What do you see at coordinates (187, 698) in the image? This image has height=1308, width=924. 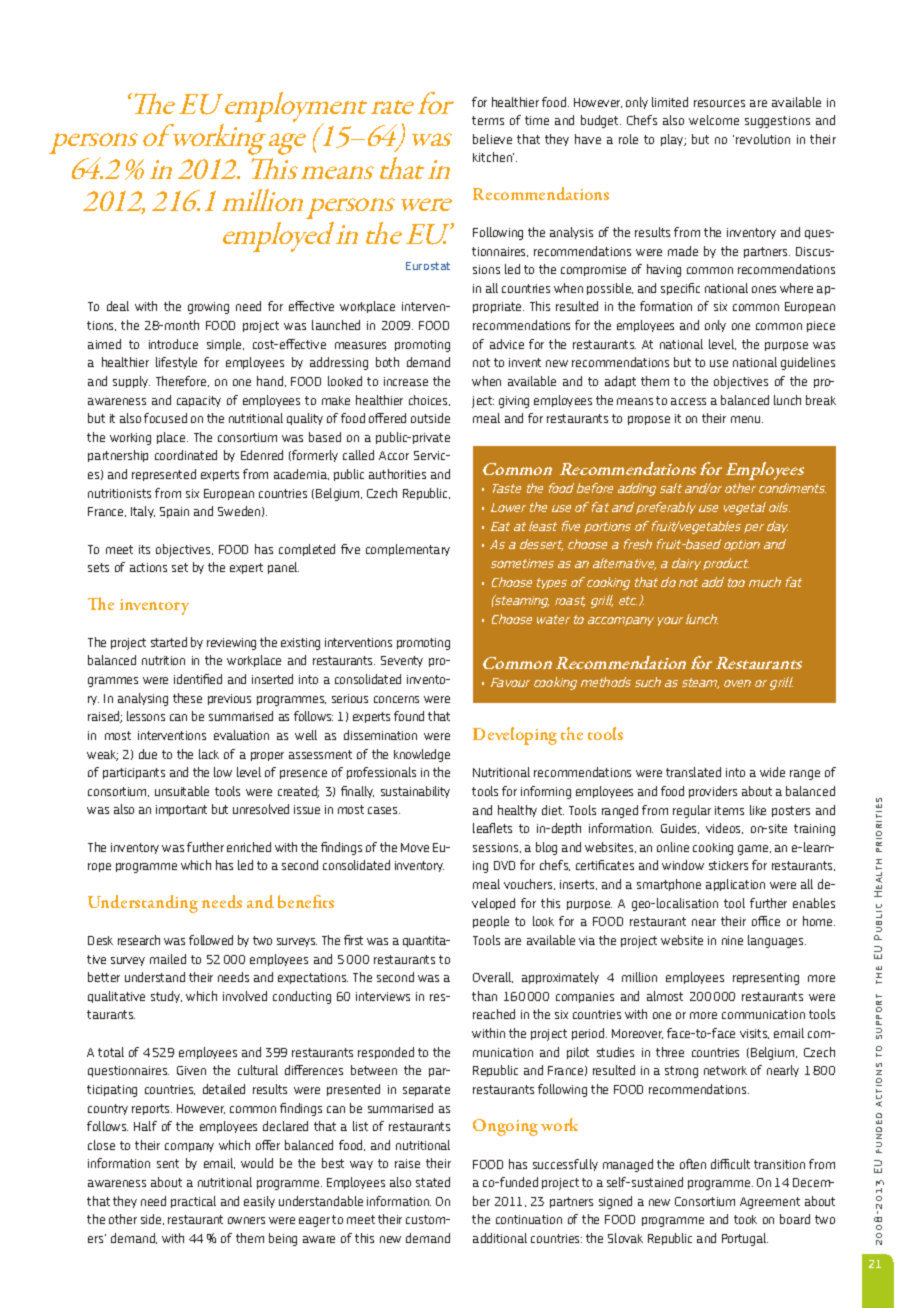 I see `these` at bounding box center [187, 698].
